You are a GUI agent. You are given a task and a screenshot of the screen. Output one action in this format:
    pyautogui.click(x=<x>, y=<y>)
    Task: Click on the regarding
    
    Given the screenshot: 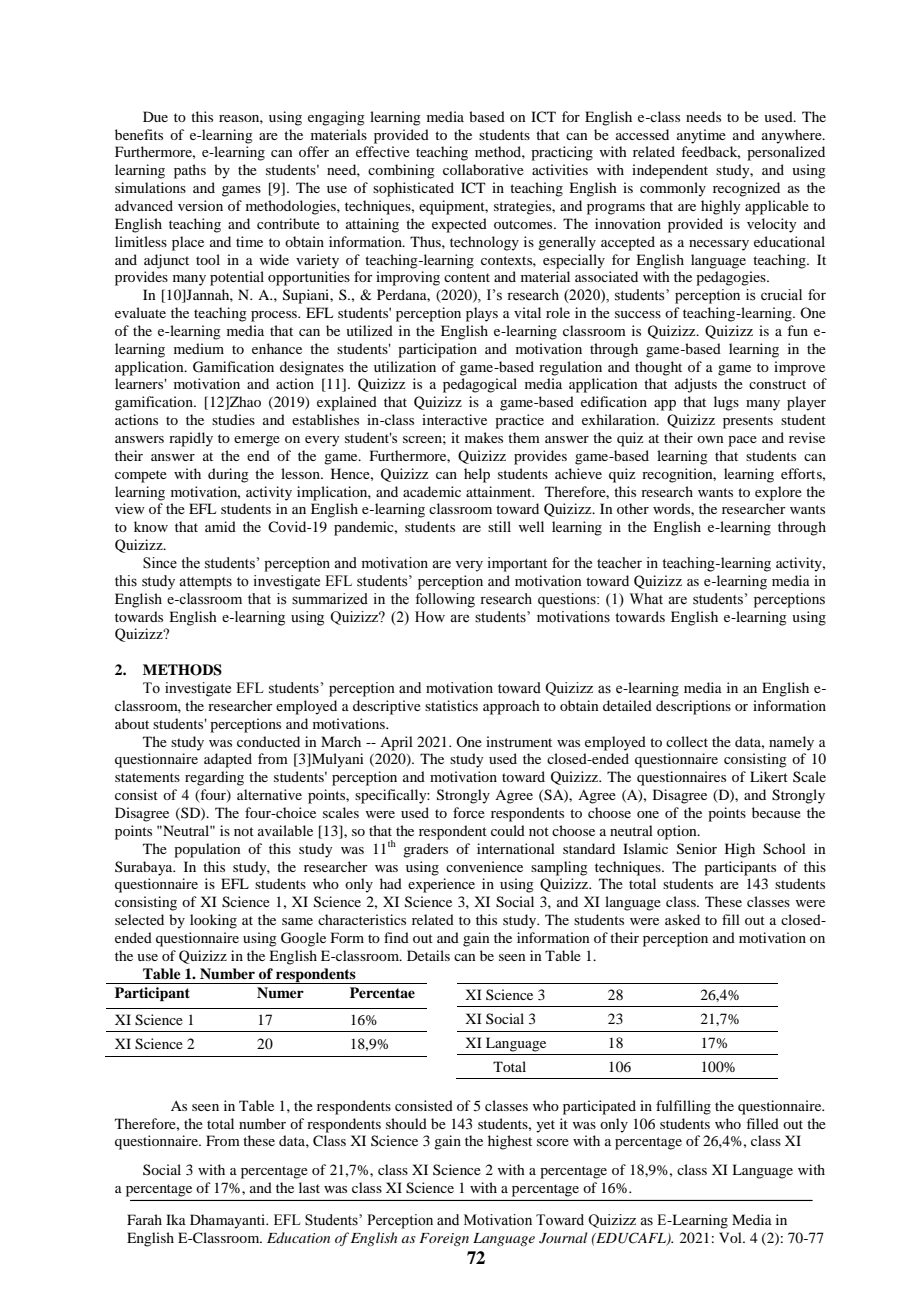 What is the action you would take?
    pyautogui.click(x=214, y=778)
